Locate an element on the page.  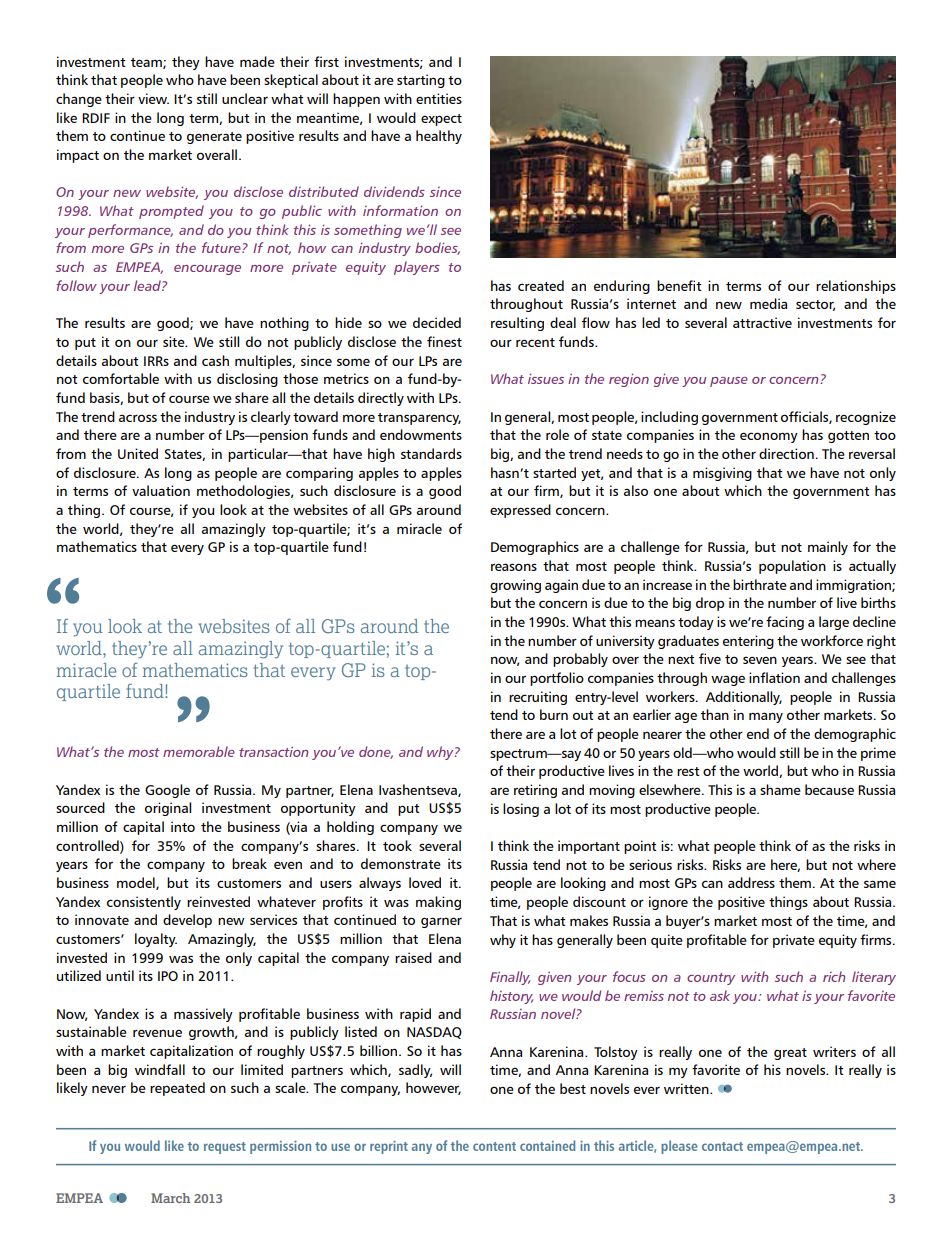
contact is located at coordinates (722, 1146).
